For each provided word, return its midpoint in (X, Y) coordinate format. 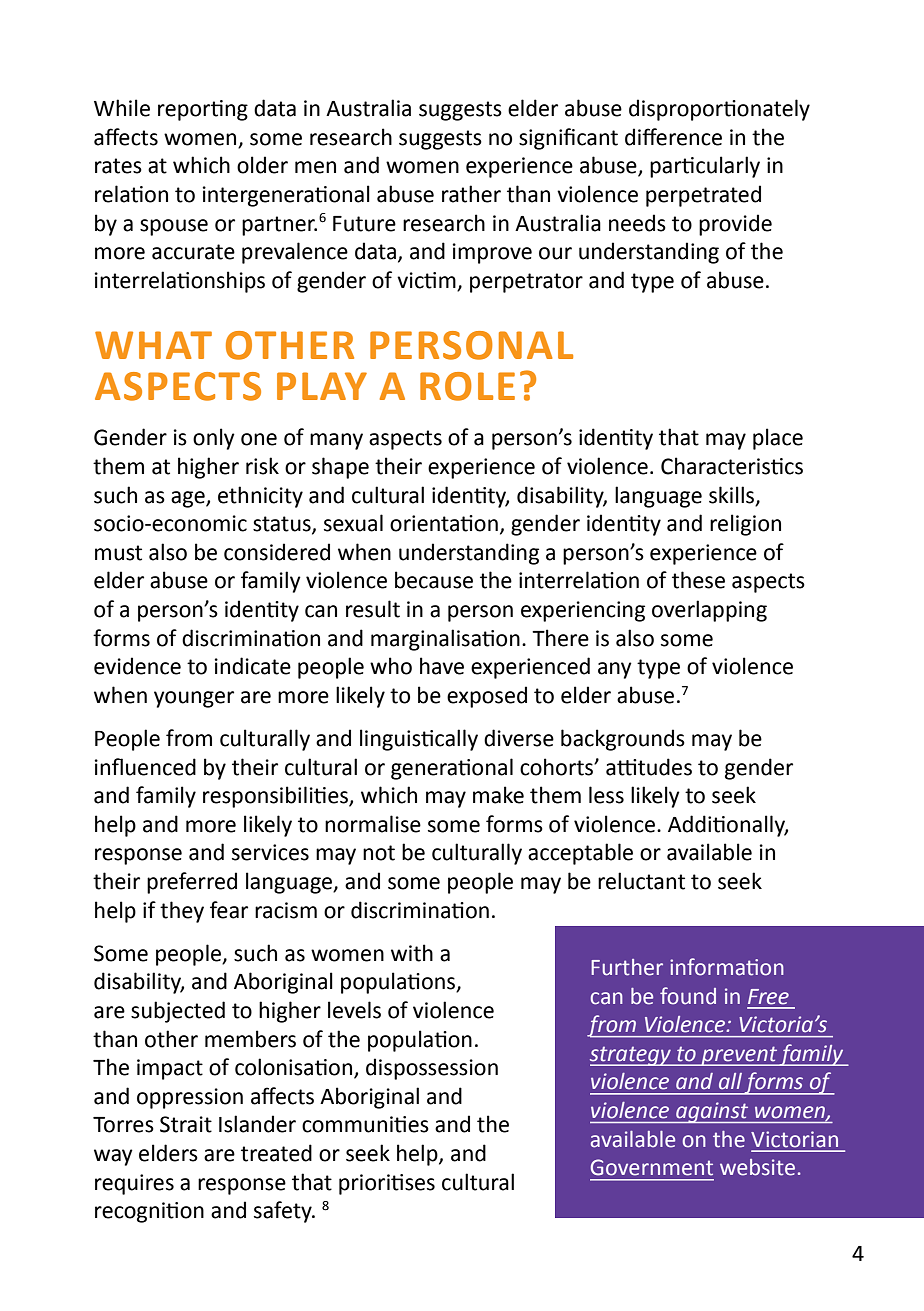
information (727, 967)
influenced (145, 767)
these (698, 580)
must (118, 553)
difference (673, 137)
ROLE (467, 386)
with (412, 953)
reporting (203, 110)
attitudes (649, 767)
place (778, 439)
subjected (178, 1012)
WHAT (153, 345)
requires (134, 1184)
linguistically (419, 740)
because (434, 580)
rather (471, 194)
